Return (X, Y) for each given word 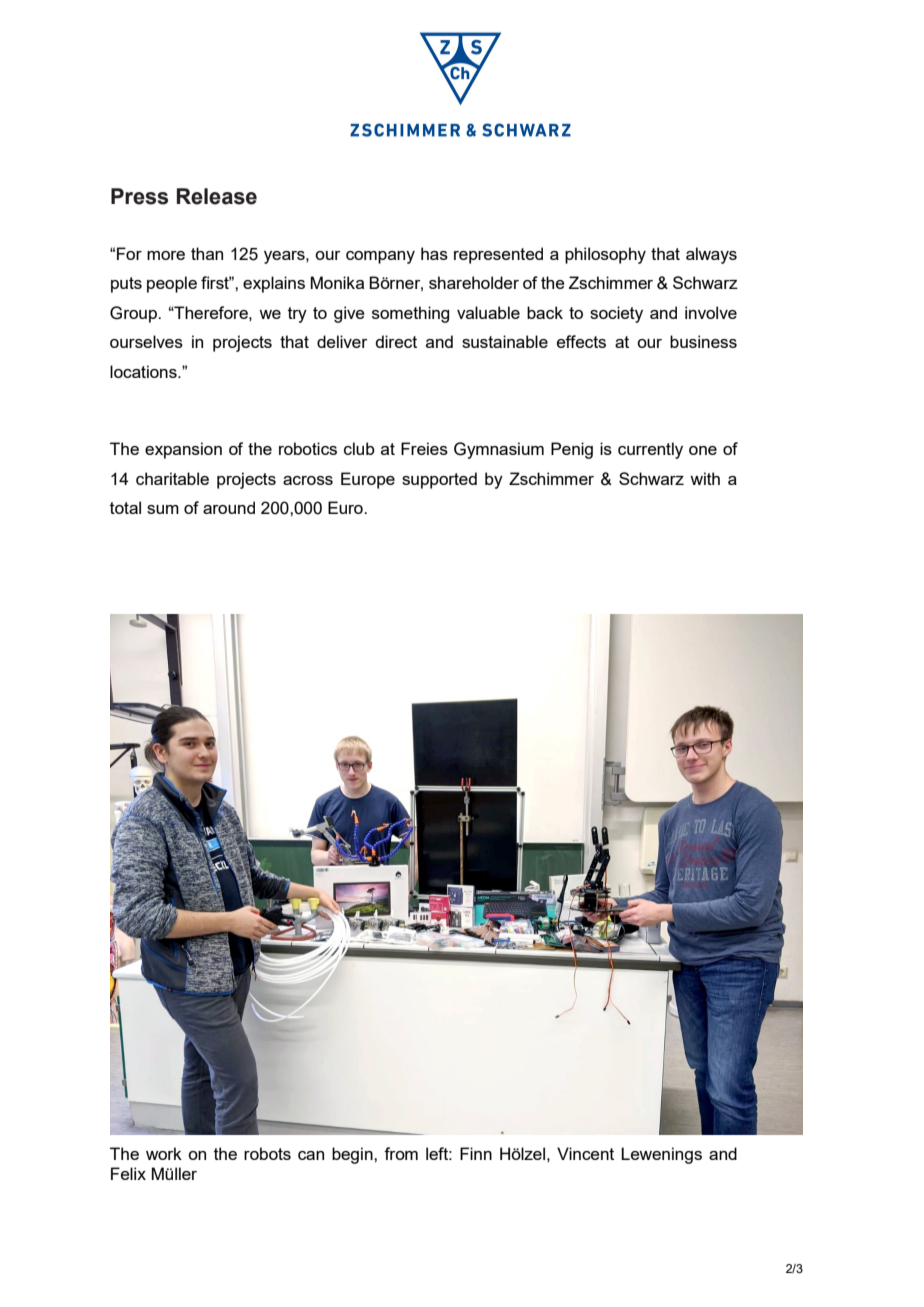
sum (163, 509)
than (207, 253)
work (164, 1153)
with (705, 478)
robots (267, 1153)
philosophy (605, 255)
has (434, 253)
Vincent (585, 1153)
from (401, 1153)
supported (439, 480)
